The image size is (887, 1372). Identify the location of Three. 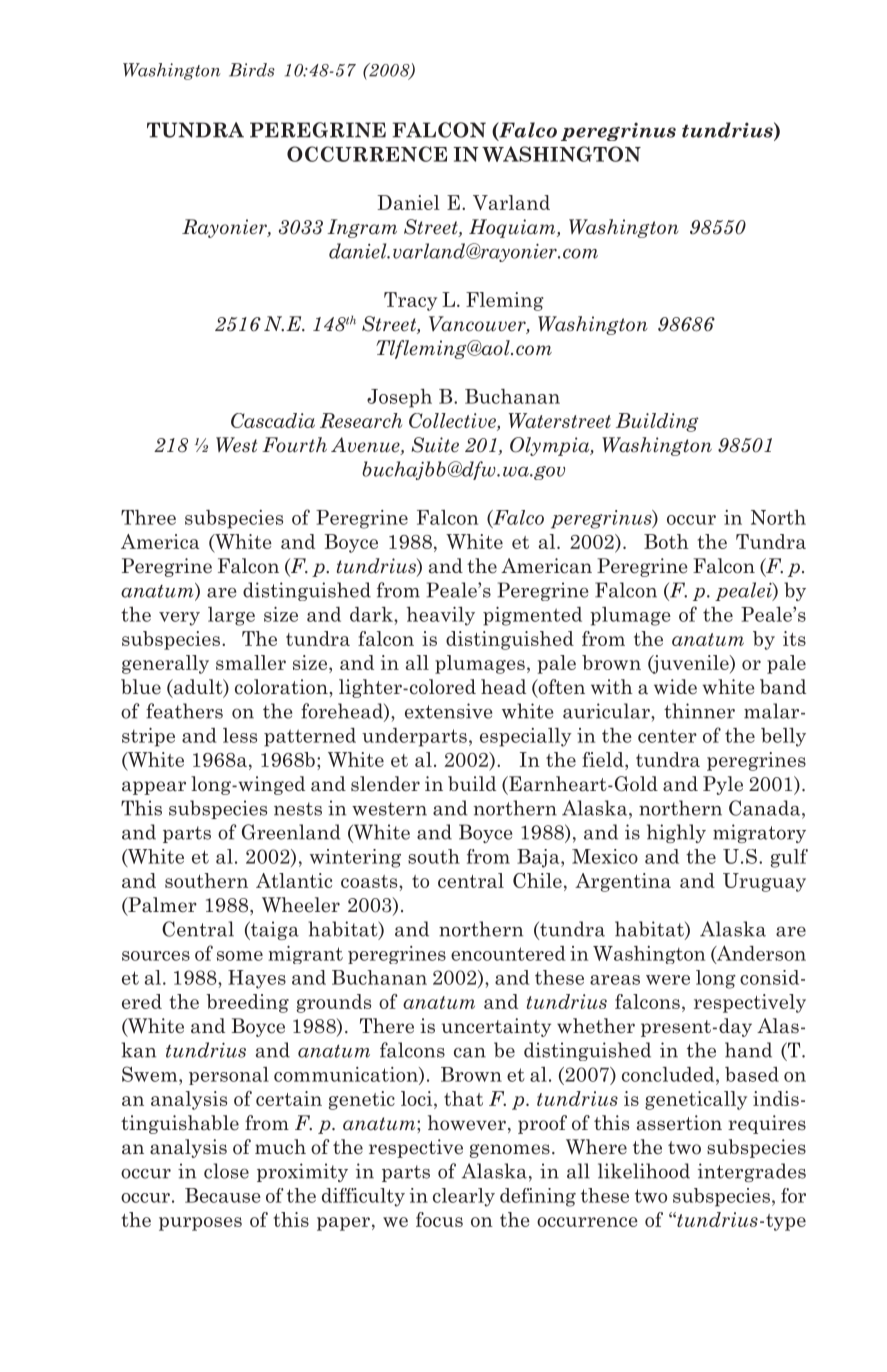
(148, 517).
